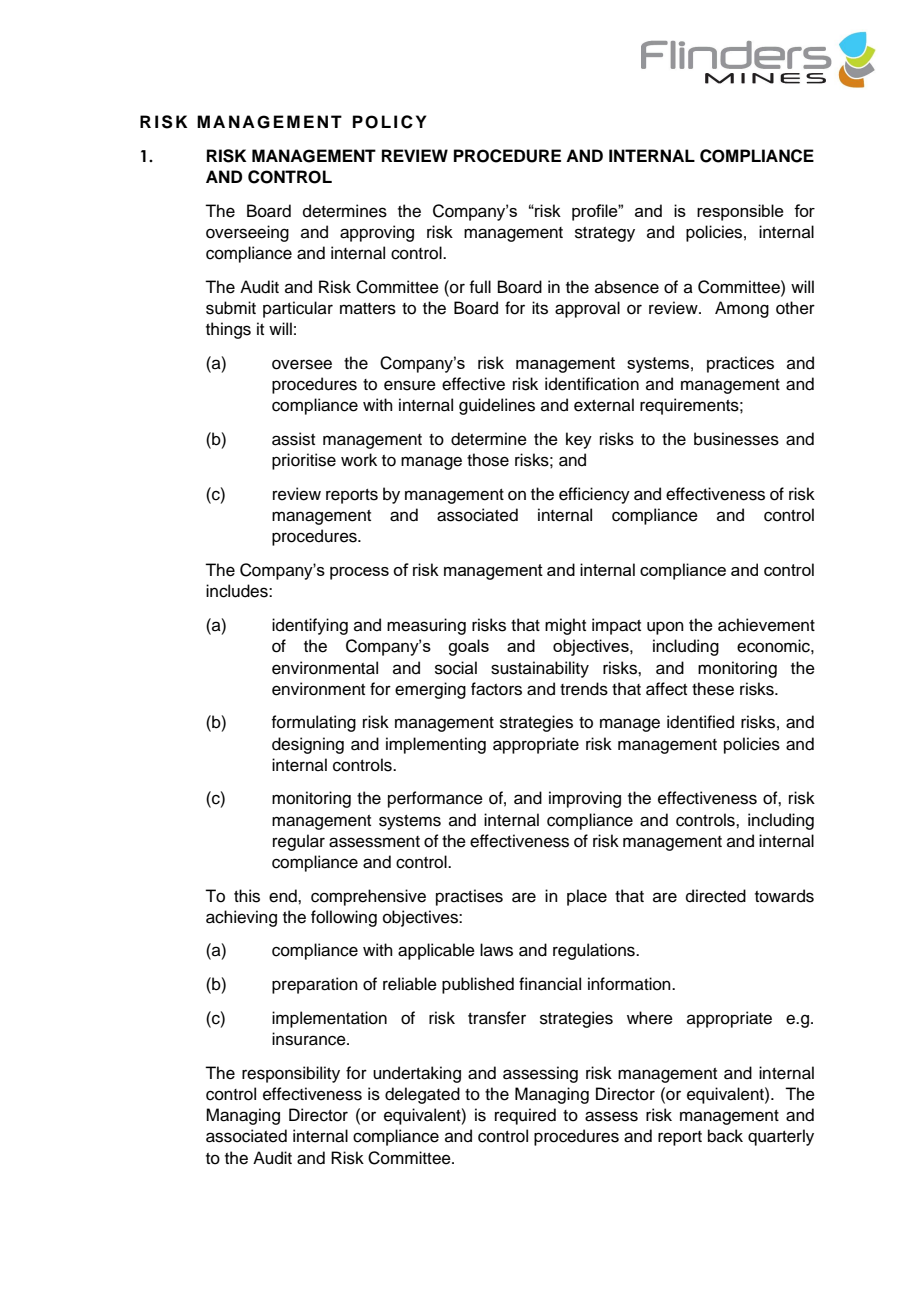 This page has height=1307, width=924. Describe the element at coordinates (585, 799) in the page. I see `improving` at that location.
